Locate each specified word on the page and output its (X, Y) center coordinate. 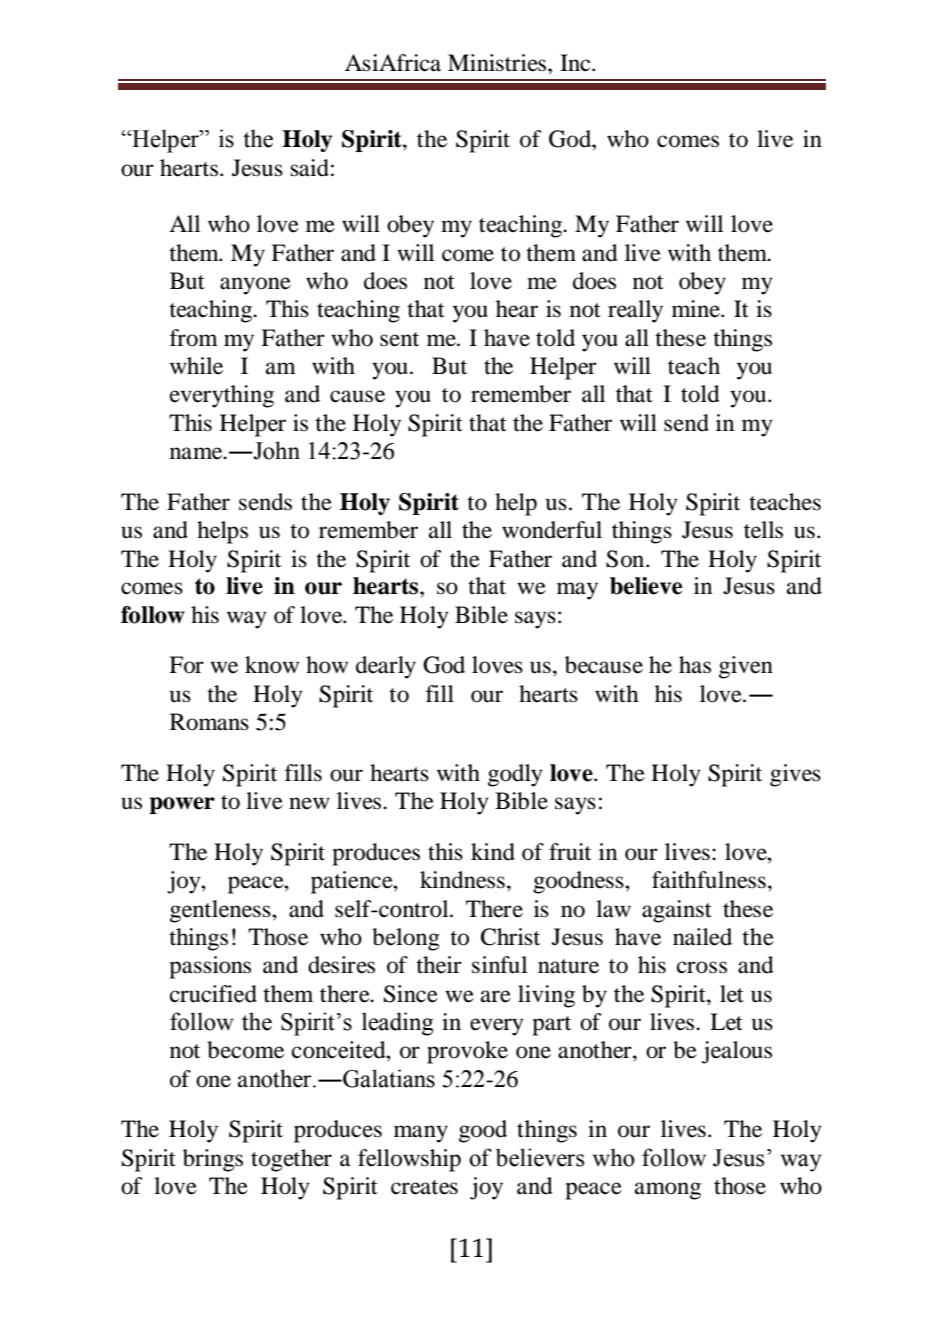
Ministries (498, 63)
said (310, 168)
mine (697, 309)
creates (424, 1187)
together (291, 1160)
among (668, 1191)
